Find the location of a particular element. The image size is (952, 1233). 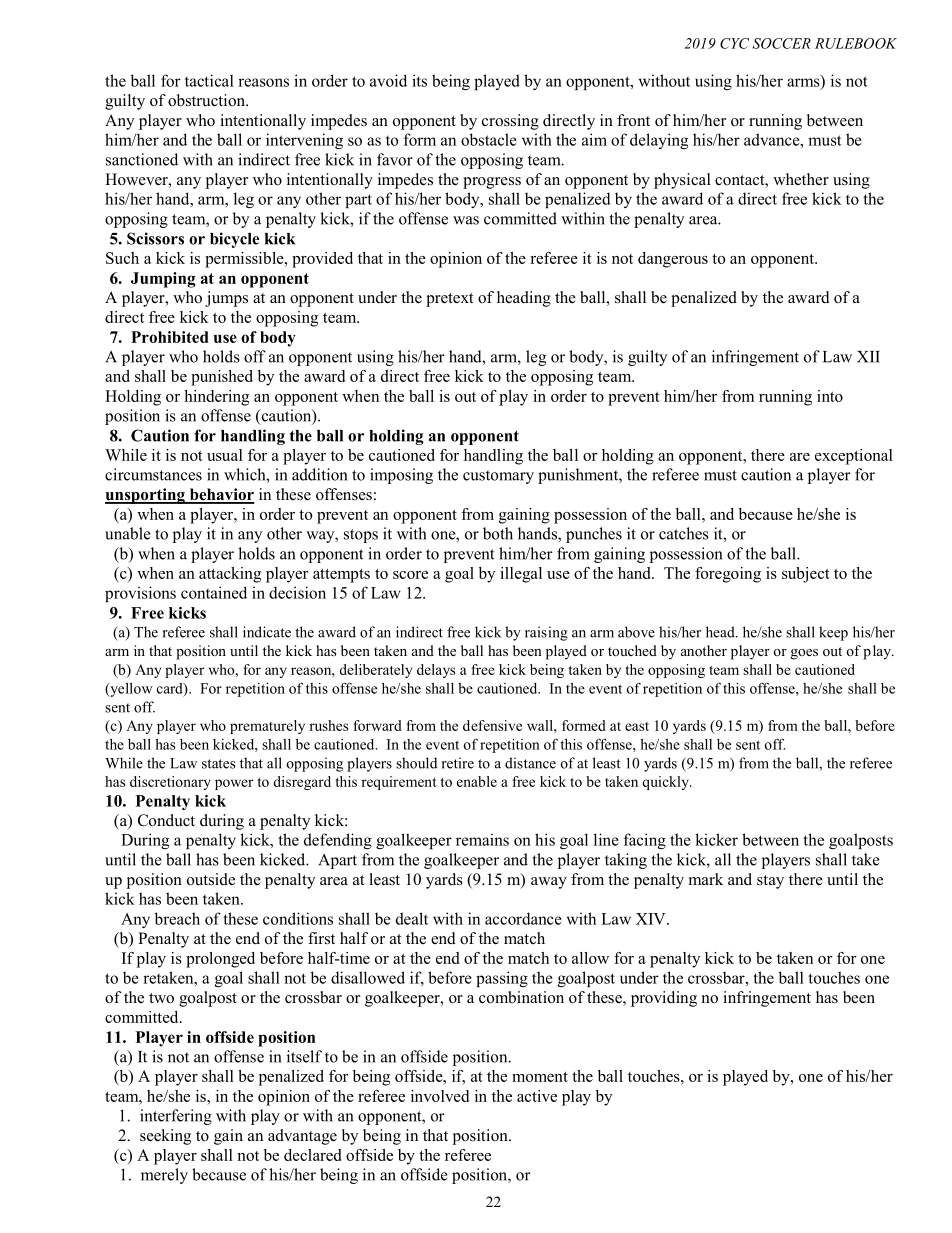

SOCCER is located at coordinates (781, 43).
